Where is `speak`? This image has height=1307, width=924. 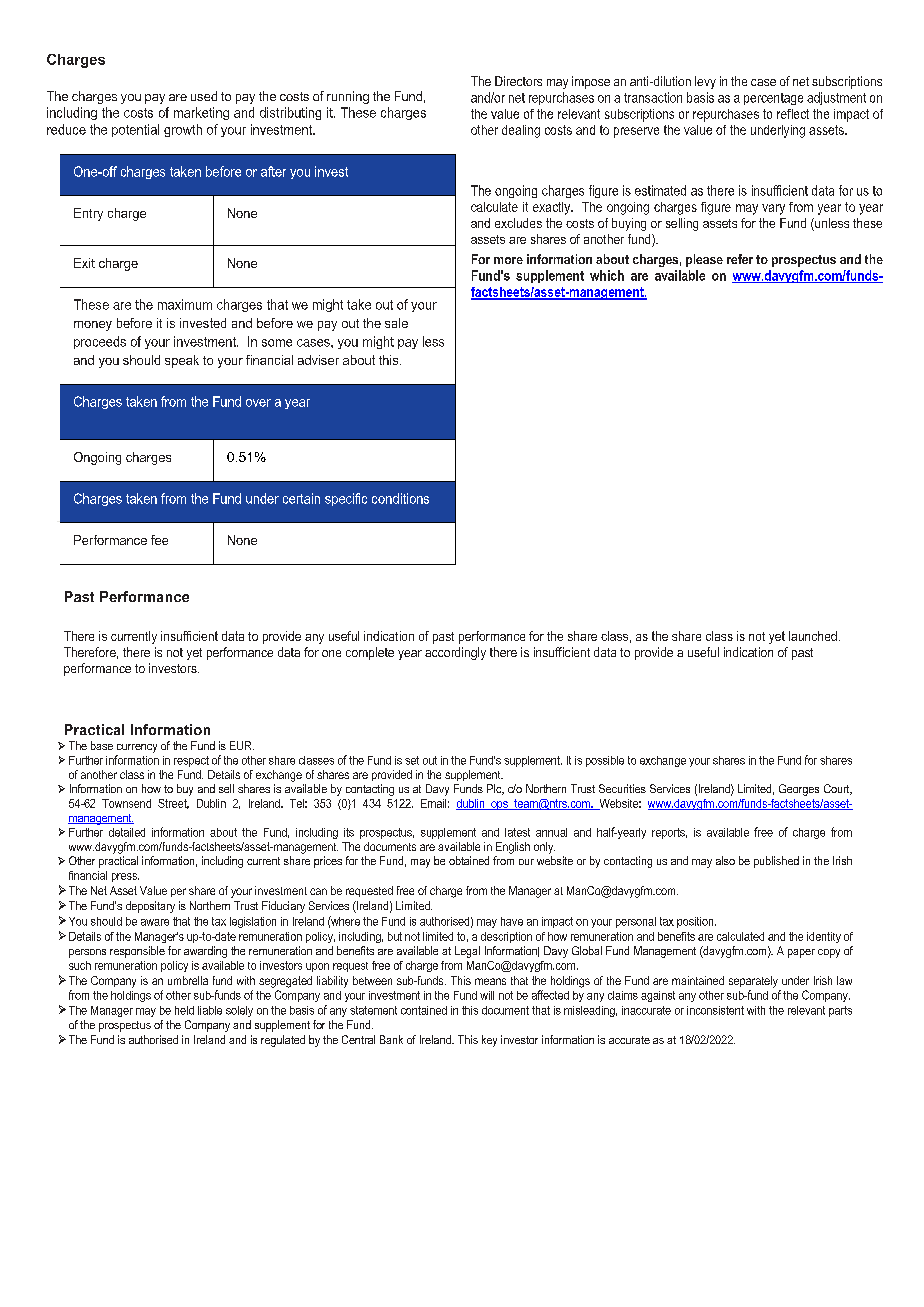
speak is located at coordinates (182, 361).
